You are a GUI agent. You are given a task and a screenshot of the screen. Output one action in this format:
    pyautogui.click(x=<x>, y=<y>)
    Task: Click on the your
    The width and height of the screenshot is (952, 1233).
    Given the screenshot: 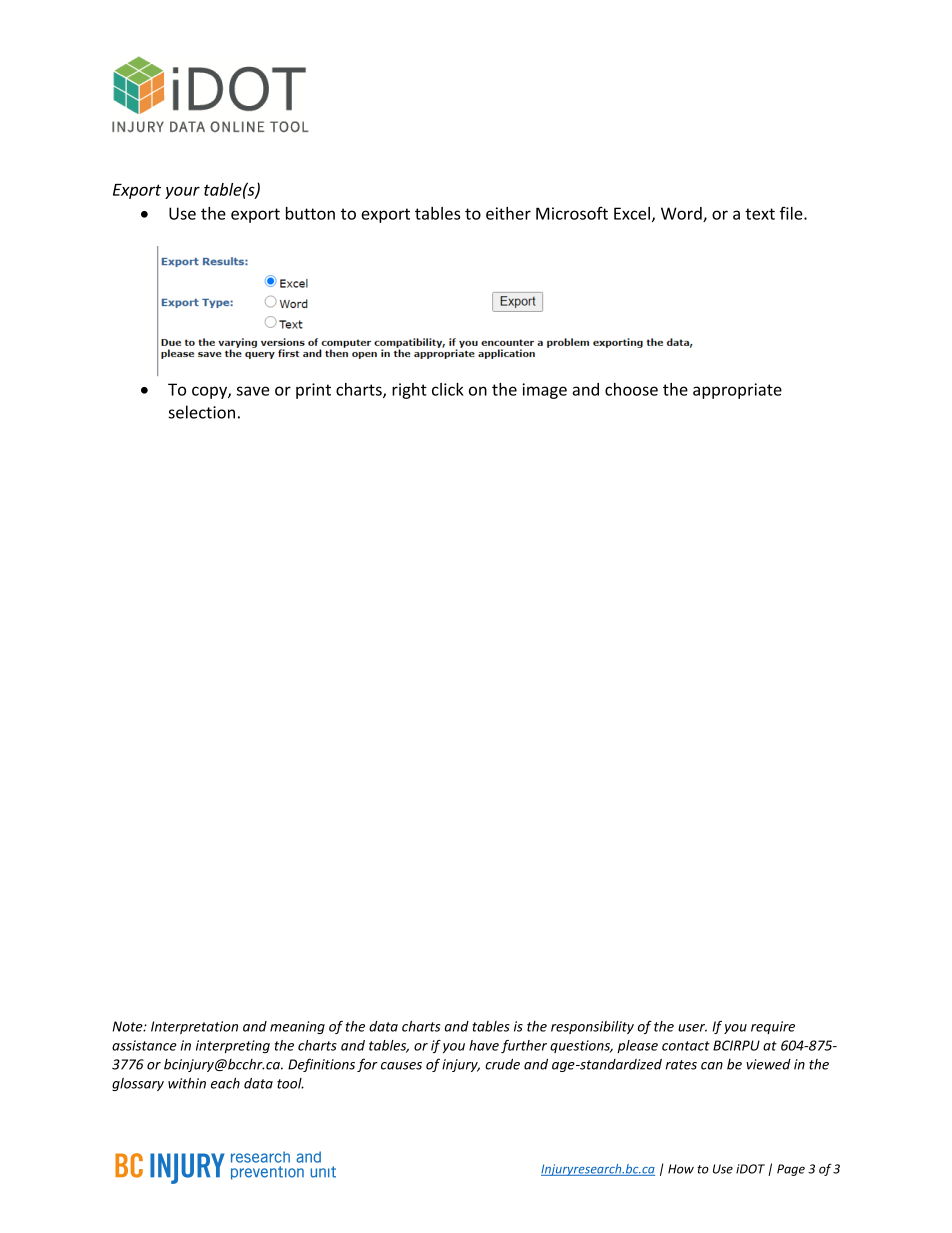 What is the action you would take?
    pyautogui.click(x=182, y=192)
